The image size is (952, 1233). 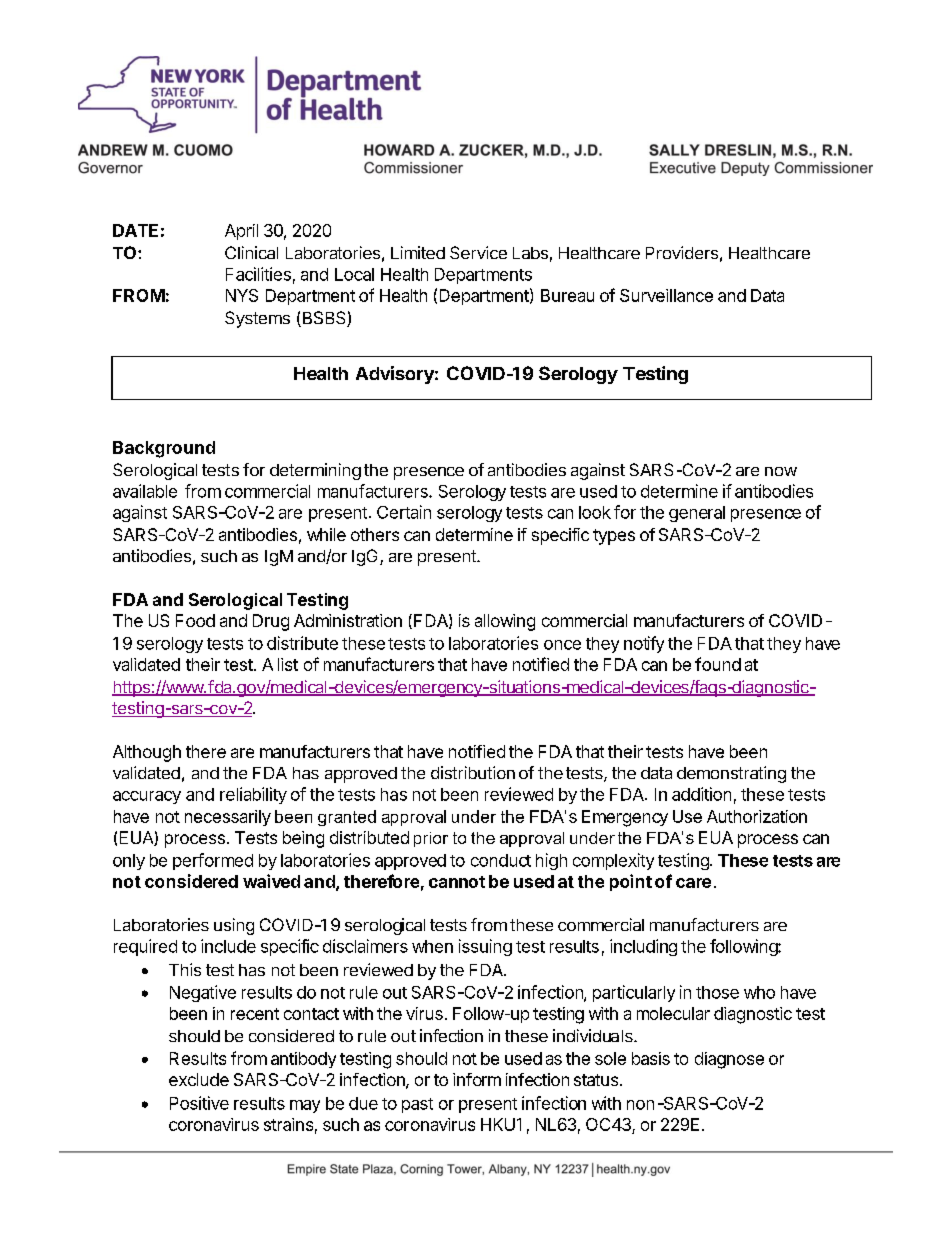 What do you see at coordinates (666, 295) in the document?
I see `Surveillance` at bounding box center [666, 295].
